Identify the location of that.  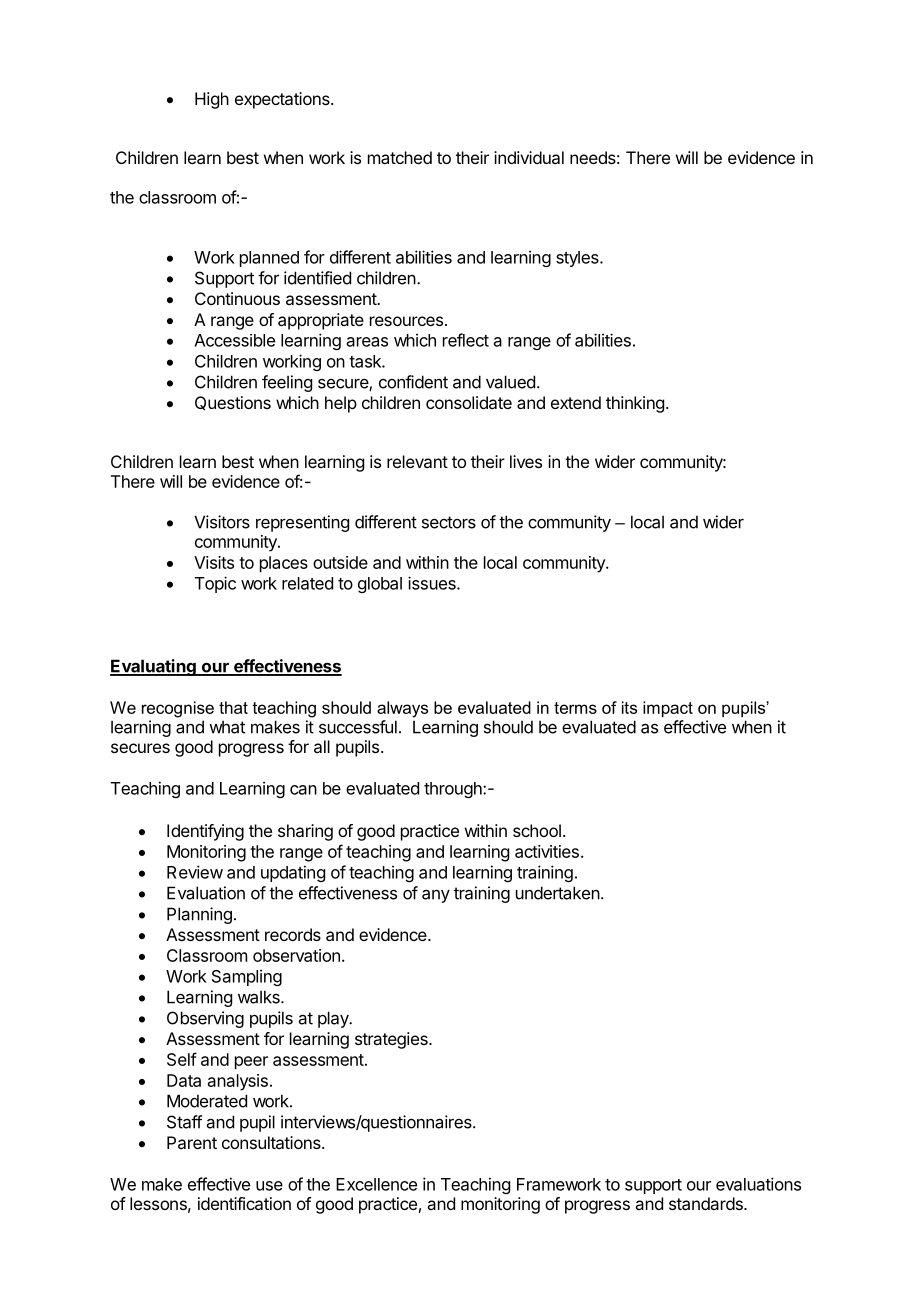
(233, 707).
